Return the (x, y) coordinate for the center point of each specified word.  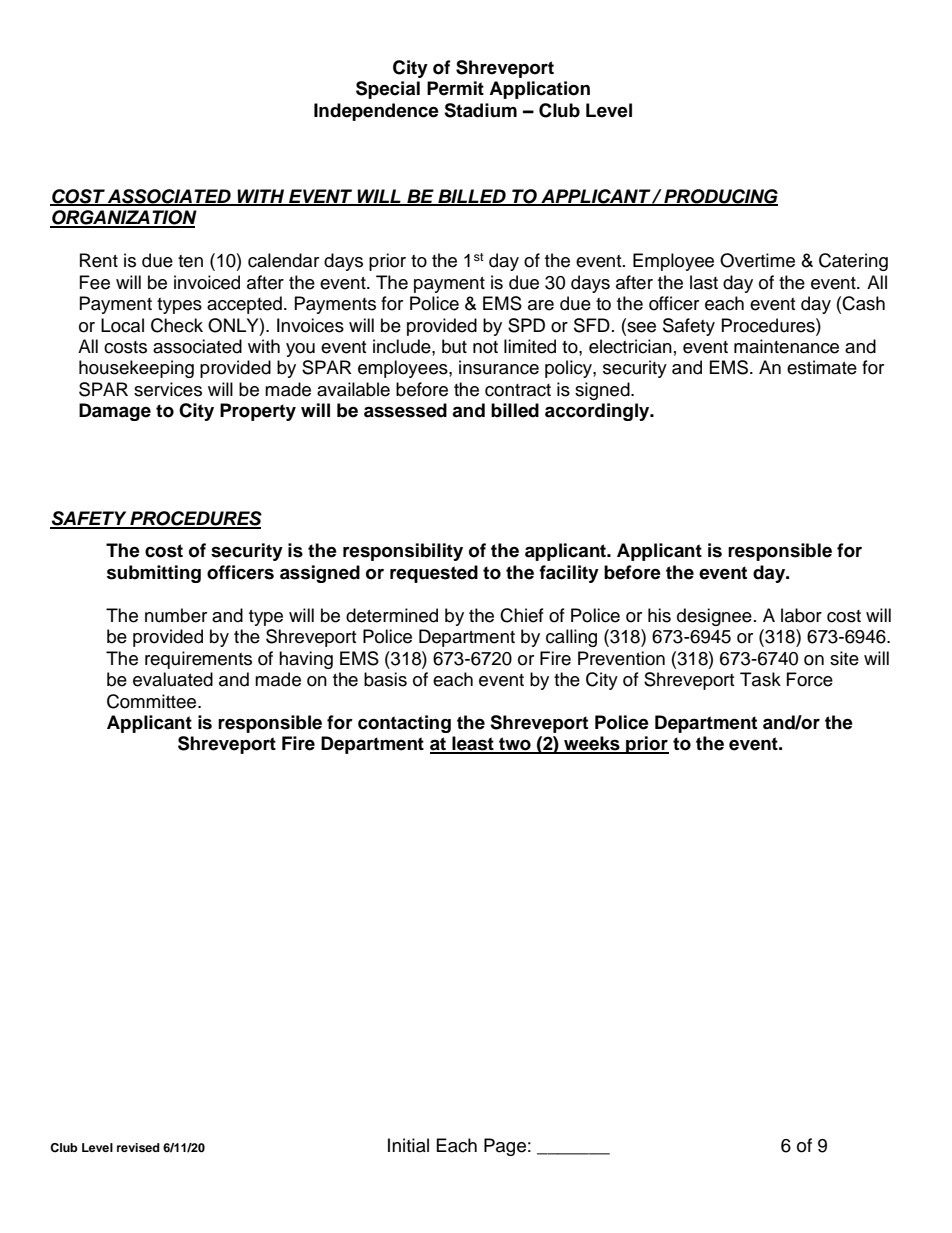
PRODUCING (720, 197)
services (168, 389)
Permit (455, 88)
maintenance (786, 346)
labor (801, 615)
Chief (522, 615)
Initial (408, 1145)
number (176, 615)
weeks (592, 744)
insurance (499, 367)
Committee (153, 701)
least (473, 744)
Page (505, 1147)
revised (138, 1147)
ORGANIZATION (123, 218)
